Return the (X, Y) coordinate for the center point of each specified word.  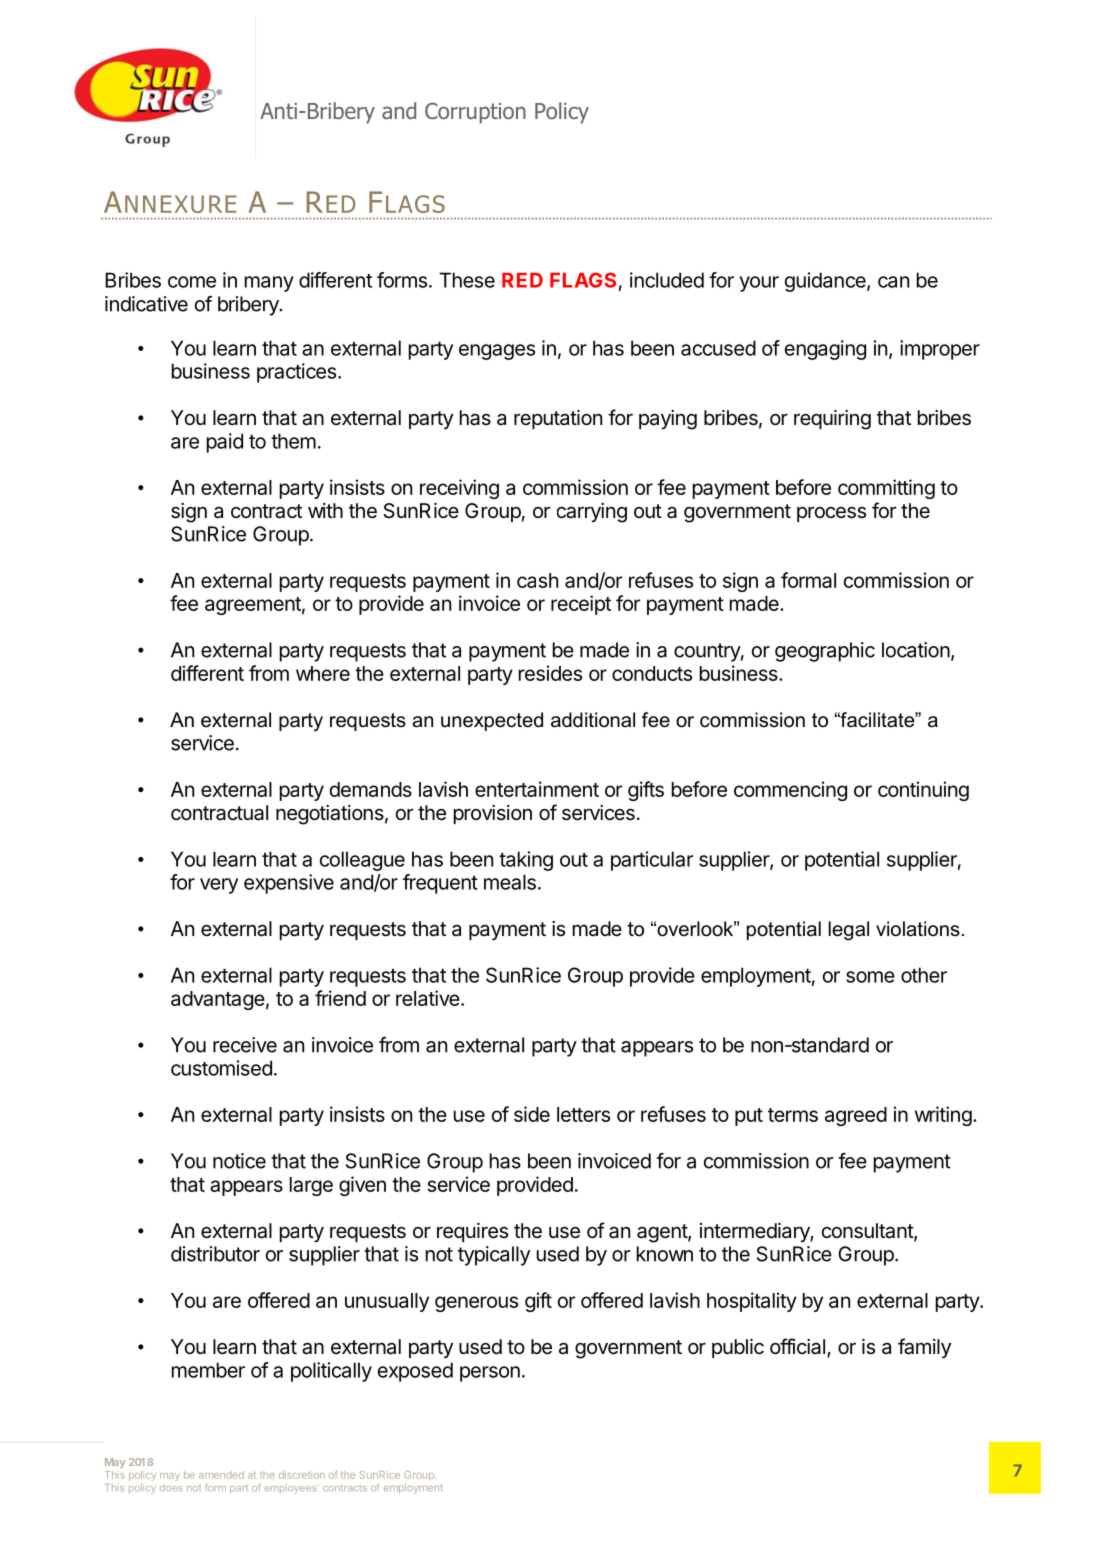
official (797, 1346)
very (219, 886)
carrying (592, 513)
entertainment (537, 789)
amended (221, 1475)
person (490, 1374)
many (269, 284)
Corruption (475, 113)
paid (225, 443)
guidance (826, 282)
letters (583, 1114)
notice (239, 1161)
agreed (856, 1116)
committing (886, 489)
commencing (790, 791)
